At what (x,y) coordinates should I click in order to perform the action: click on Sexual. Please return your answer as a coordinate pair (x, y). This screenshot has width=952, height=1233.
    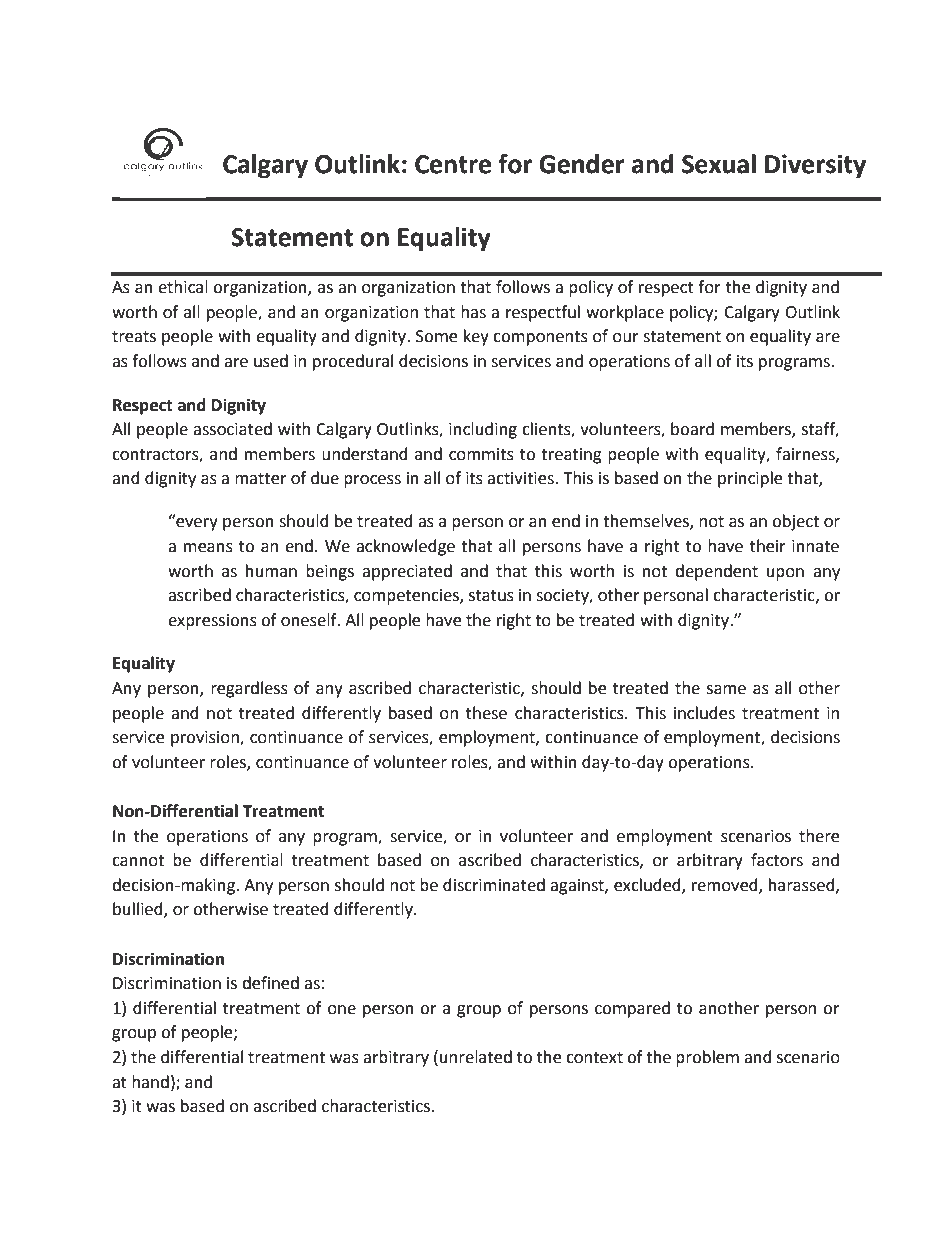
    Looking at the image, I should click on (719, 164).
